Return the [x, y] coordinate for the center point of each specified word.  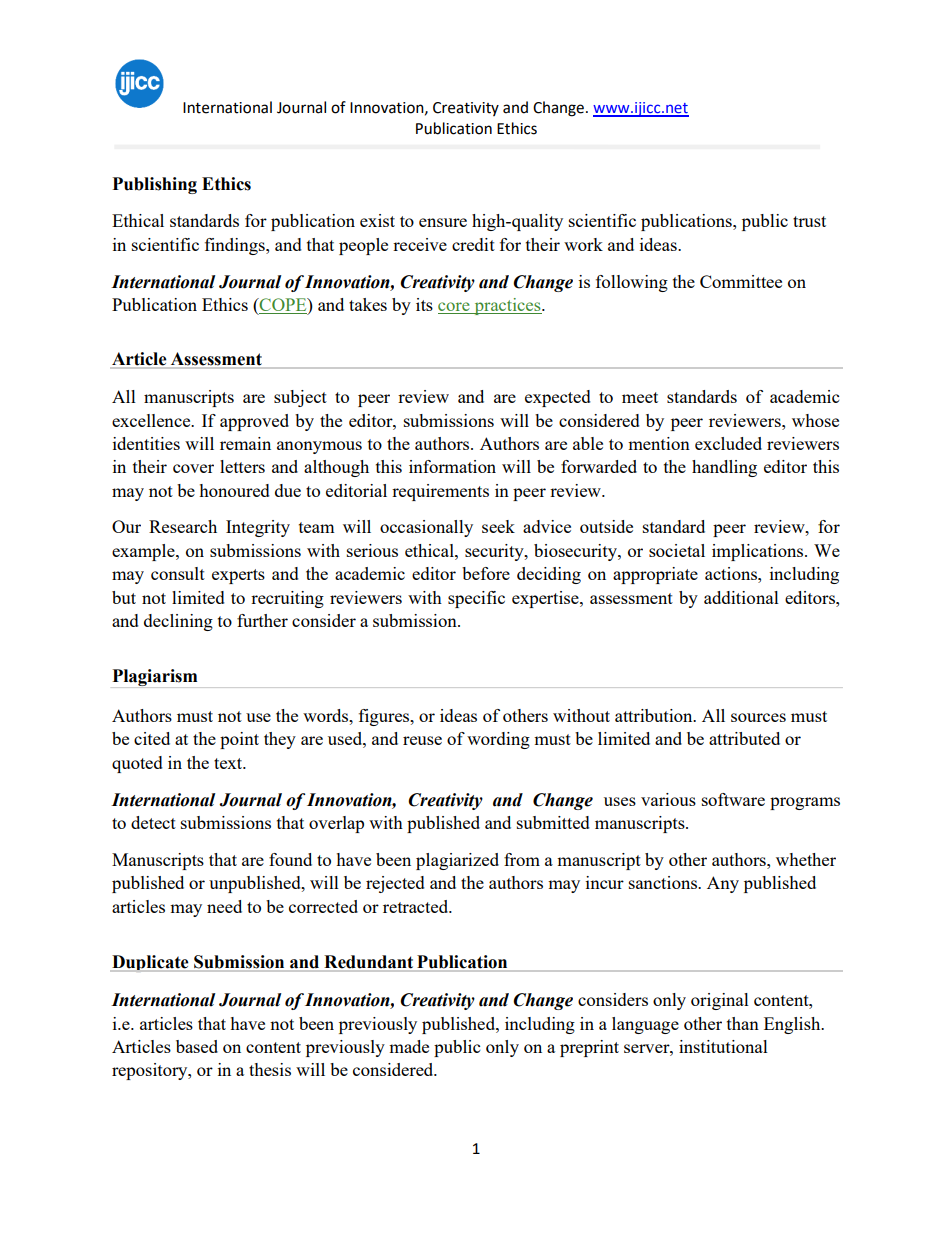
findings [236, 246]
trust [809, 221]
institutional [723, 1046]
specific [476, 599]
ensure [443, 222]
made [409, 1046]
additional [741, 597]
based [197, 1046]
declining [178, 622]
